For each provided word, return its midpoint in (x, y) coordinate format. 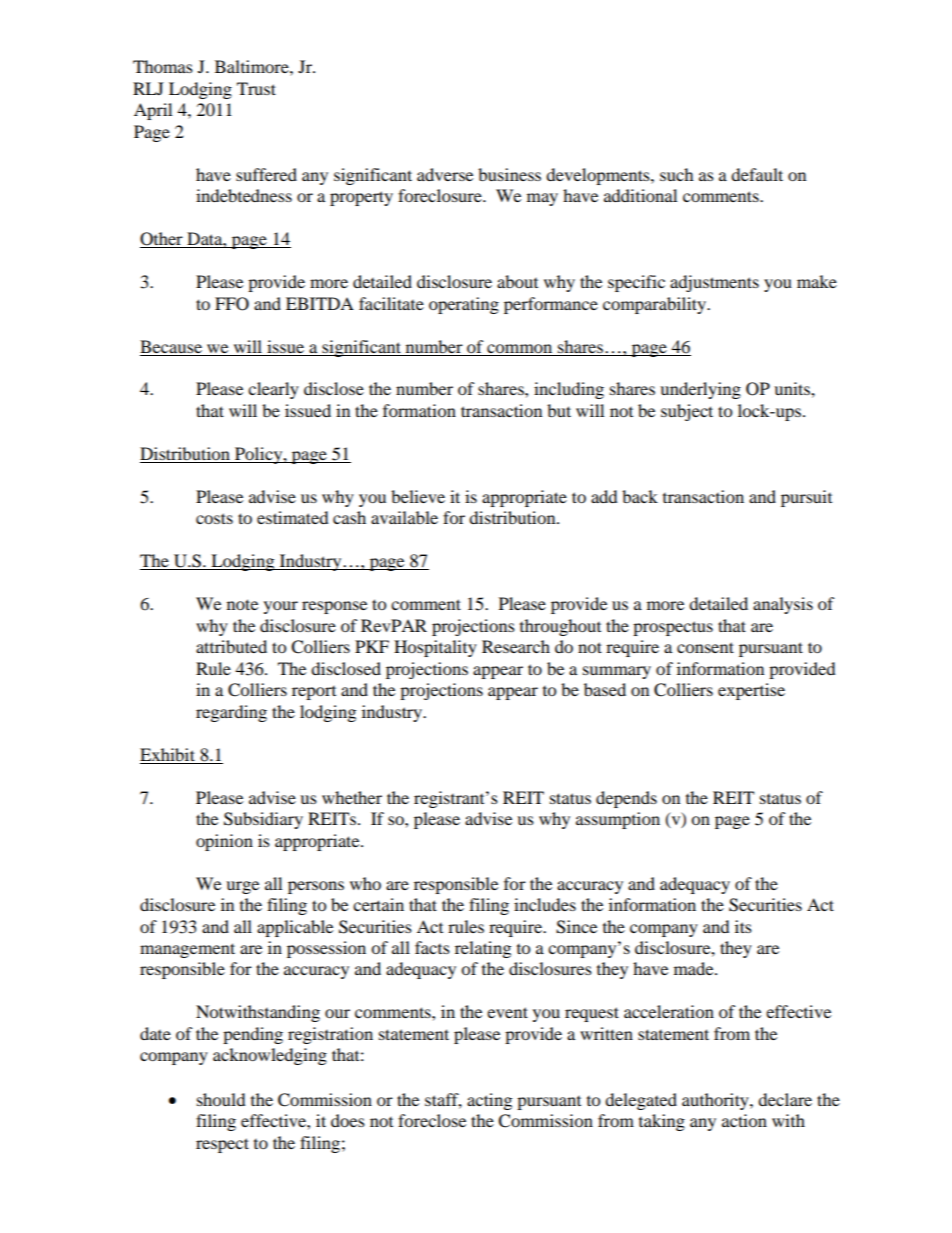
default (757, 174)
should (221, 1099)
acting (489, 1101)
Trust (256, 88)
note (242, 604)
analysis (783, 605)
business (509, 174)
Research (516, 646)
